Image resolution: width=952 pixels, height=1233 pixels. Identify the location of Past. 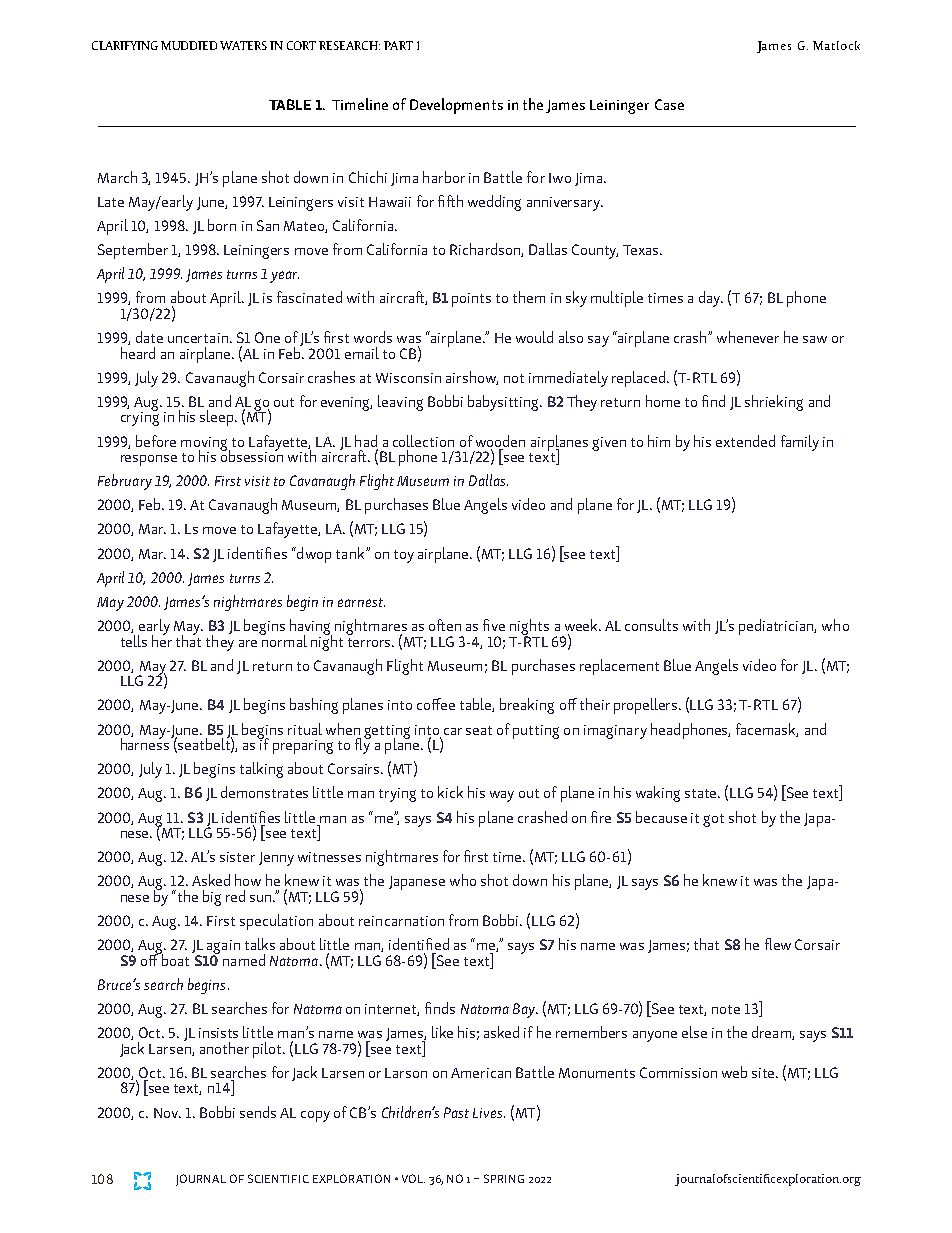
(456, 1112).
